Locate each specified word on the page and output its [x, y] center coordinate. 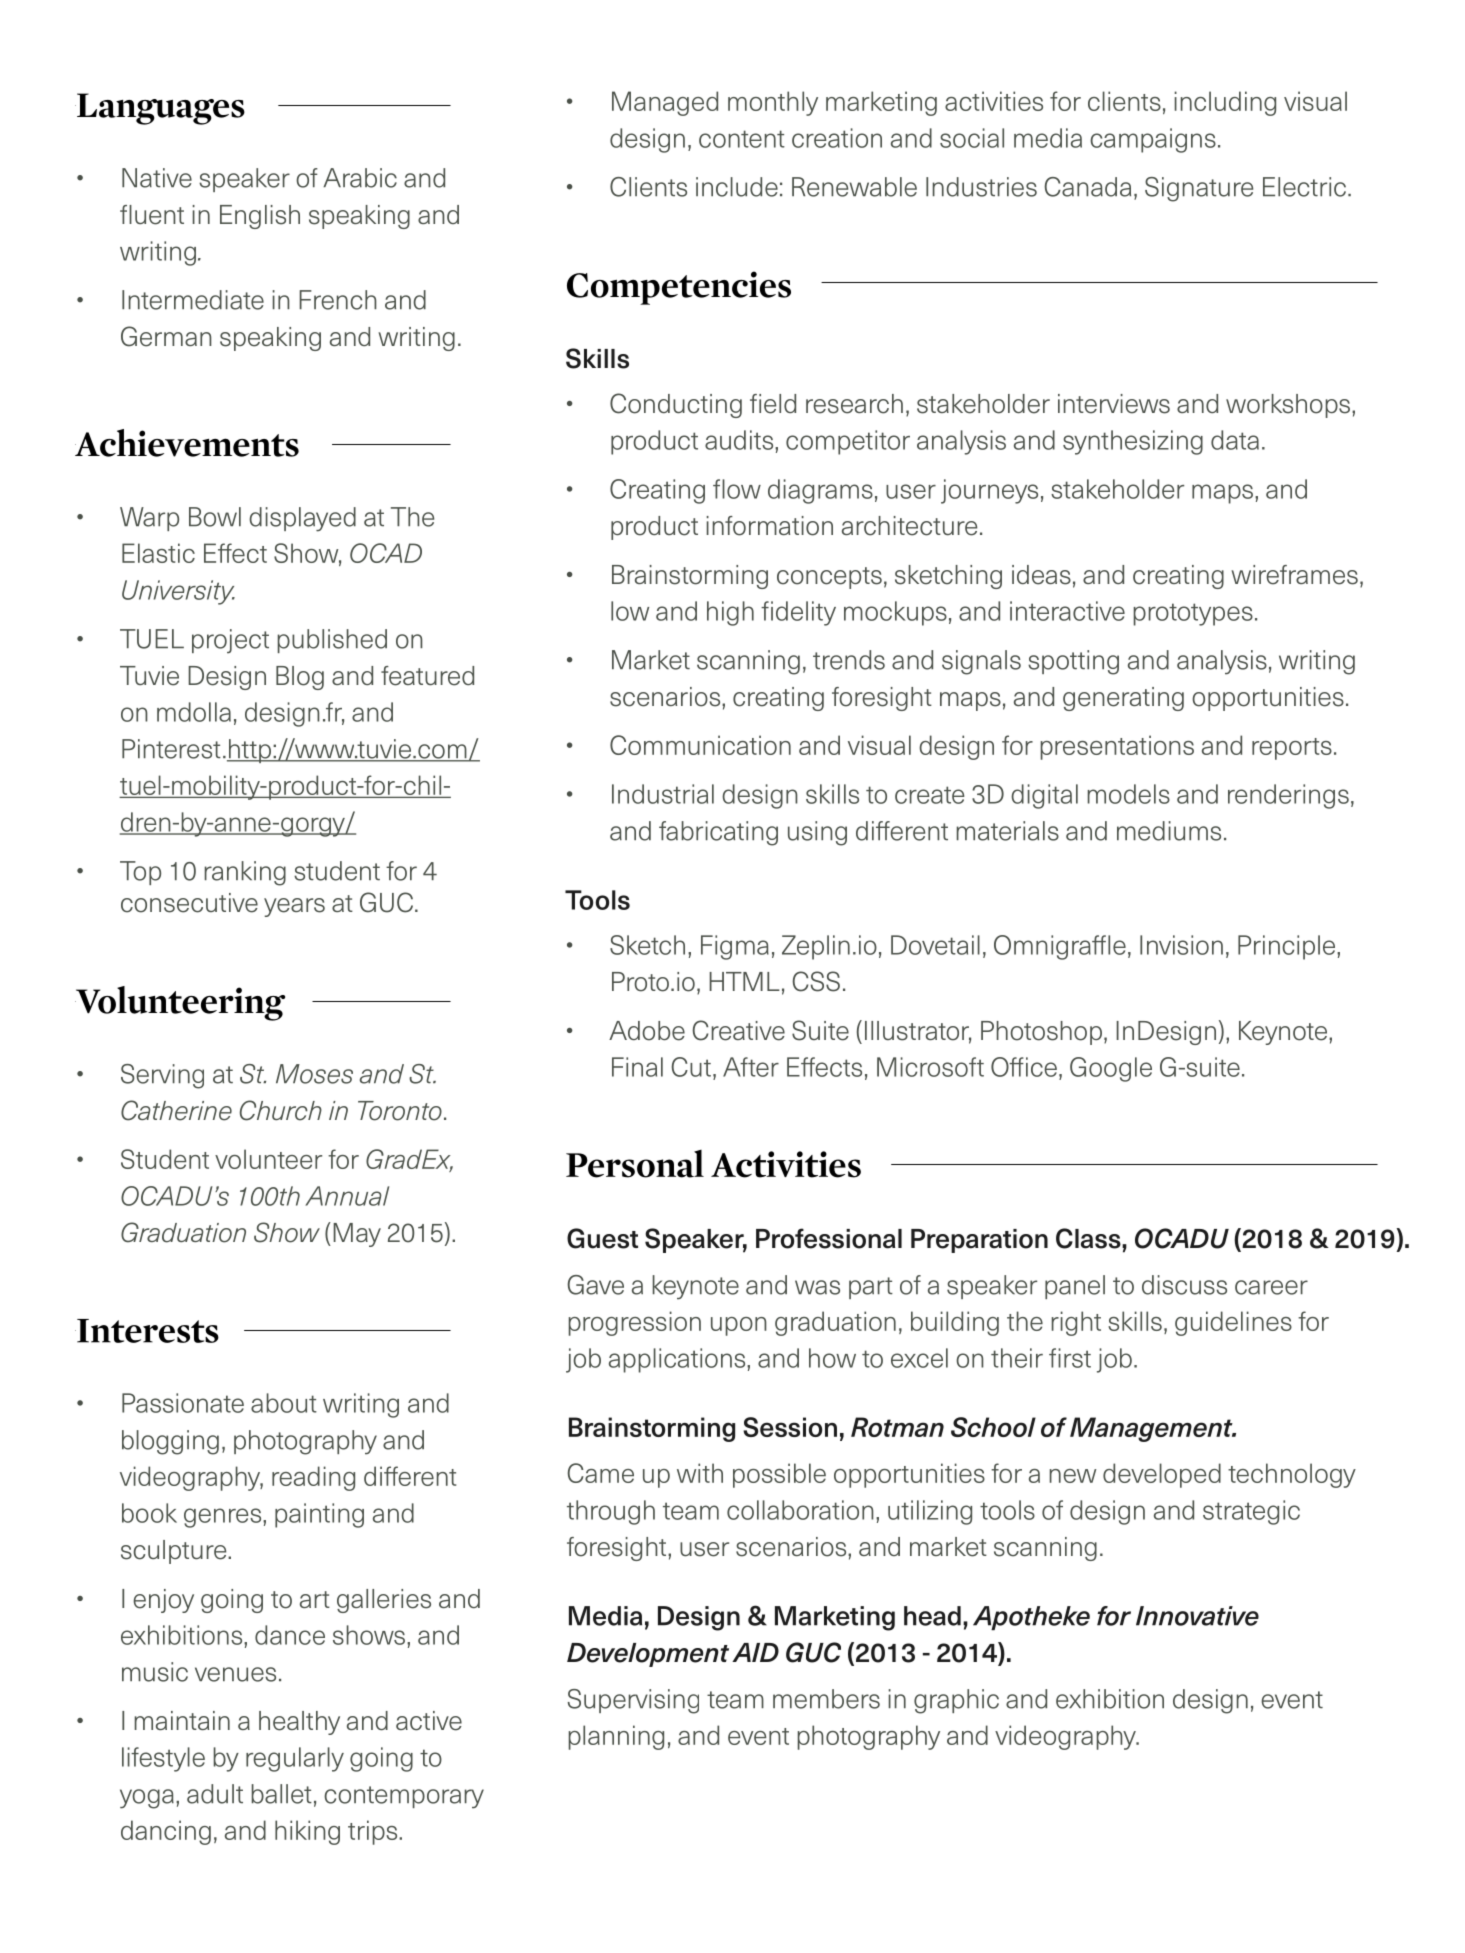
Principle [1288, 947]
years [294, 907]
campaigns [1153, 140]
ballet [281, 1794]
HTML [744, 981]
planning [616, 1737]
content [742, 139]
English [260, 217]
